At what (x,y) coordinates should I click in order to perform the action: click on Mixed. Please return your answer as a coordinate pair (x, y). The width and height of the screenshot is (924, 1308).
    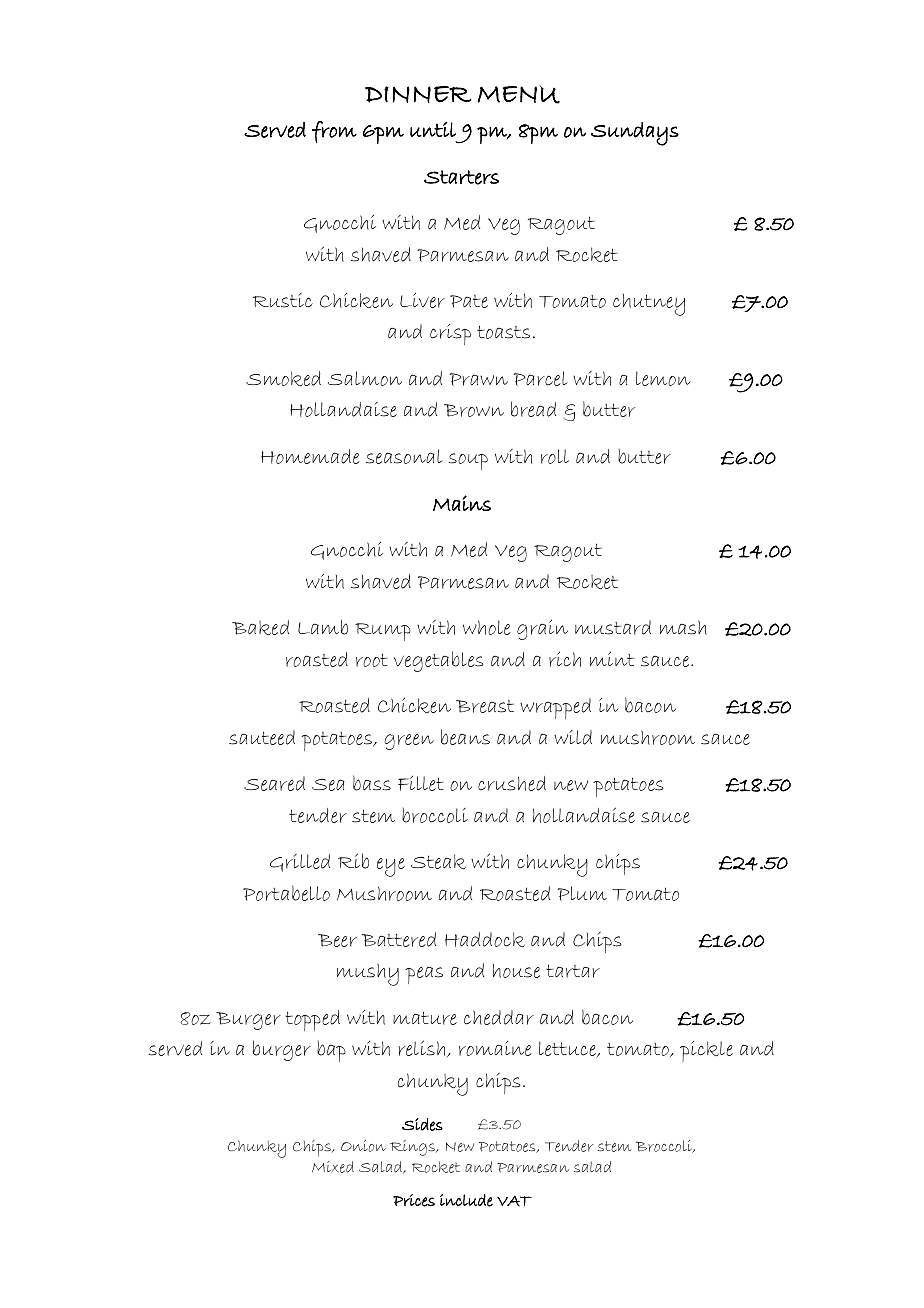
    Looking at the image, I should click on (333, 1167).
